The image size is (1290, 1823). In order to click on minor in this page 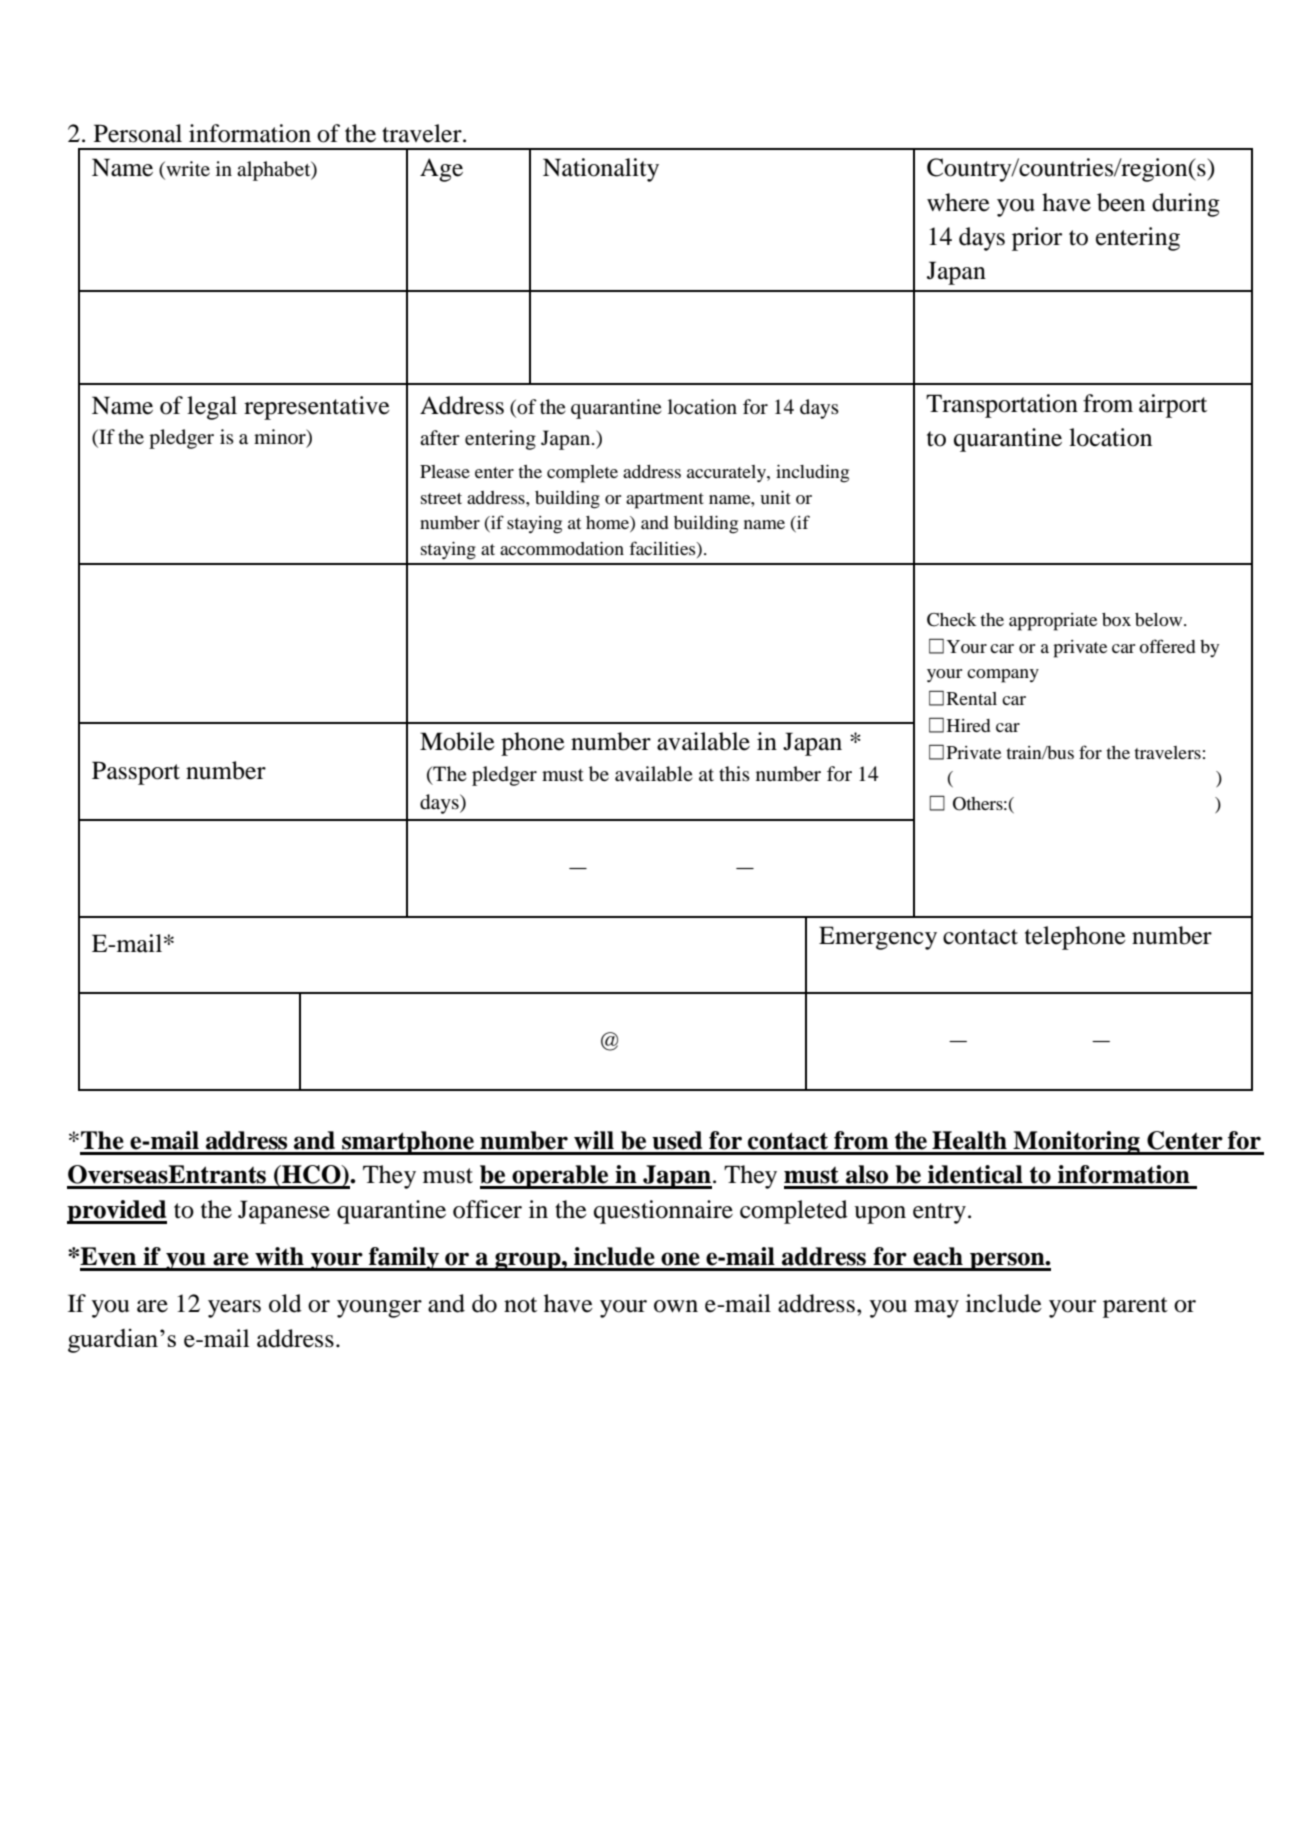, I will do `click(281, 438)`.
